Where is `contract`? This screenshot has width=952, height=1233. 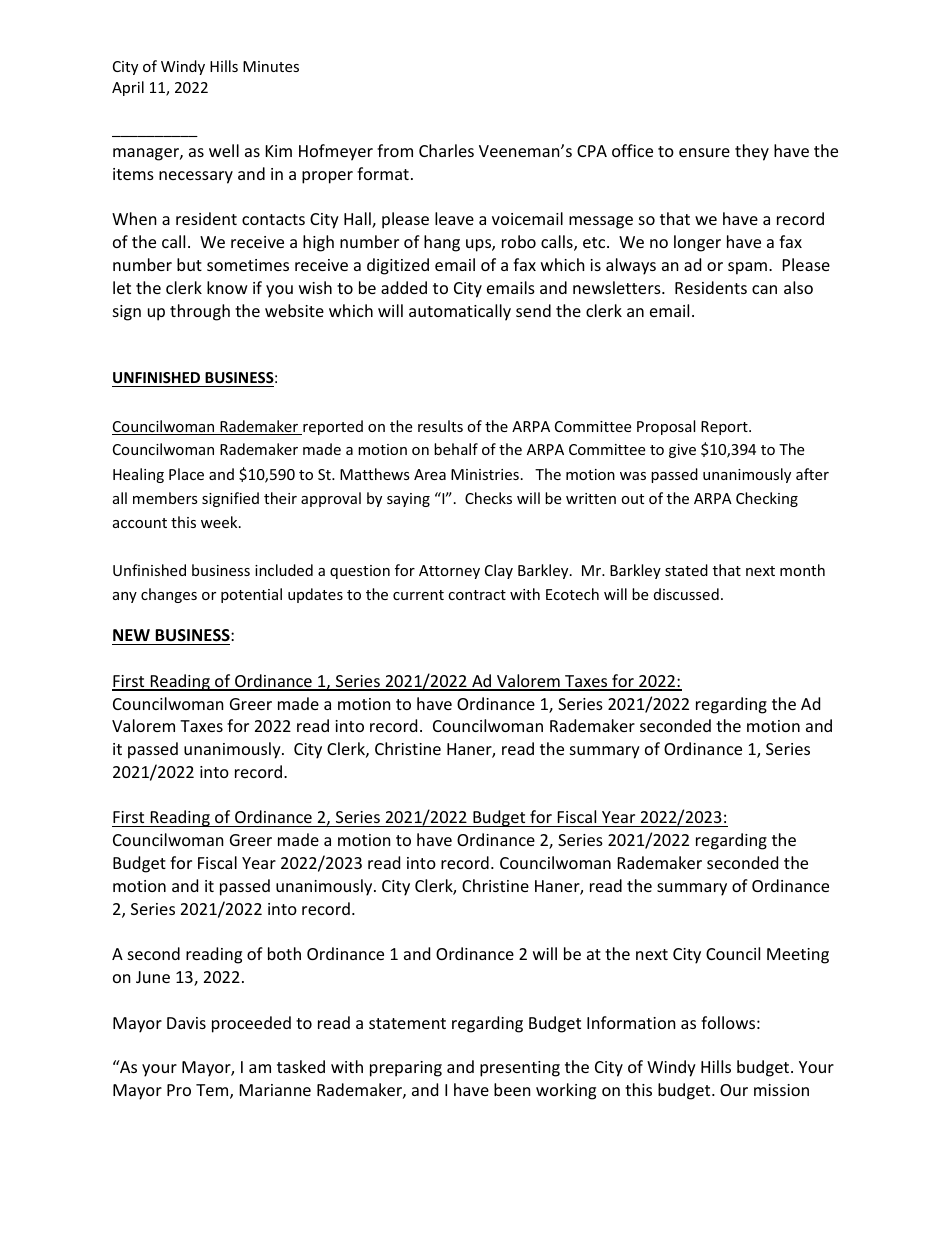
contract is located at coordinates (477, 595).
